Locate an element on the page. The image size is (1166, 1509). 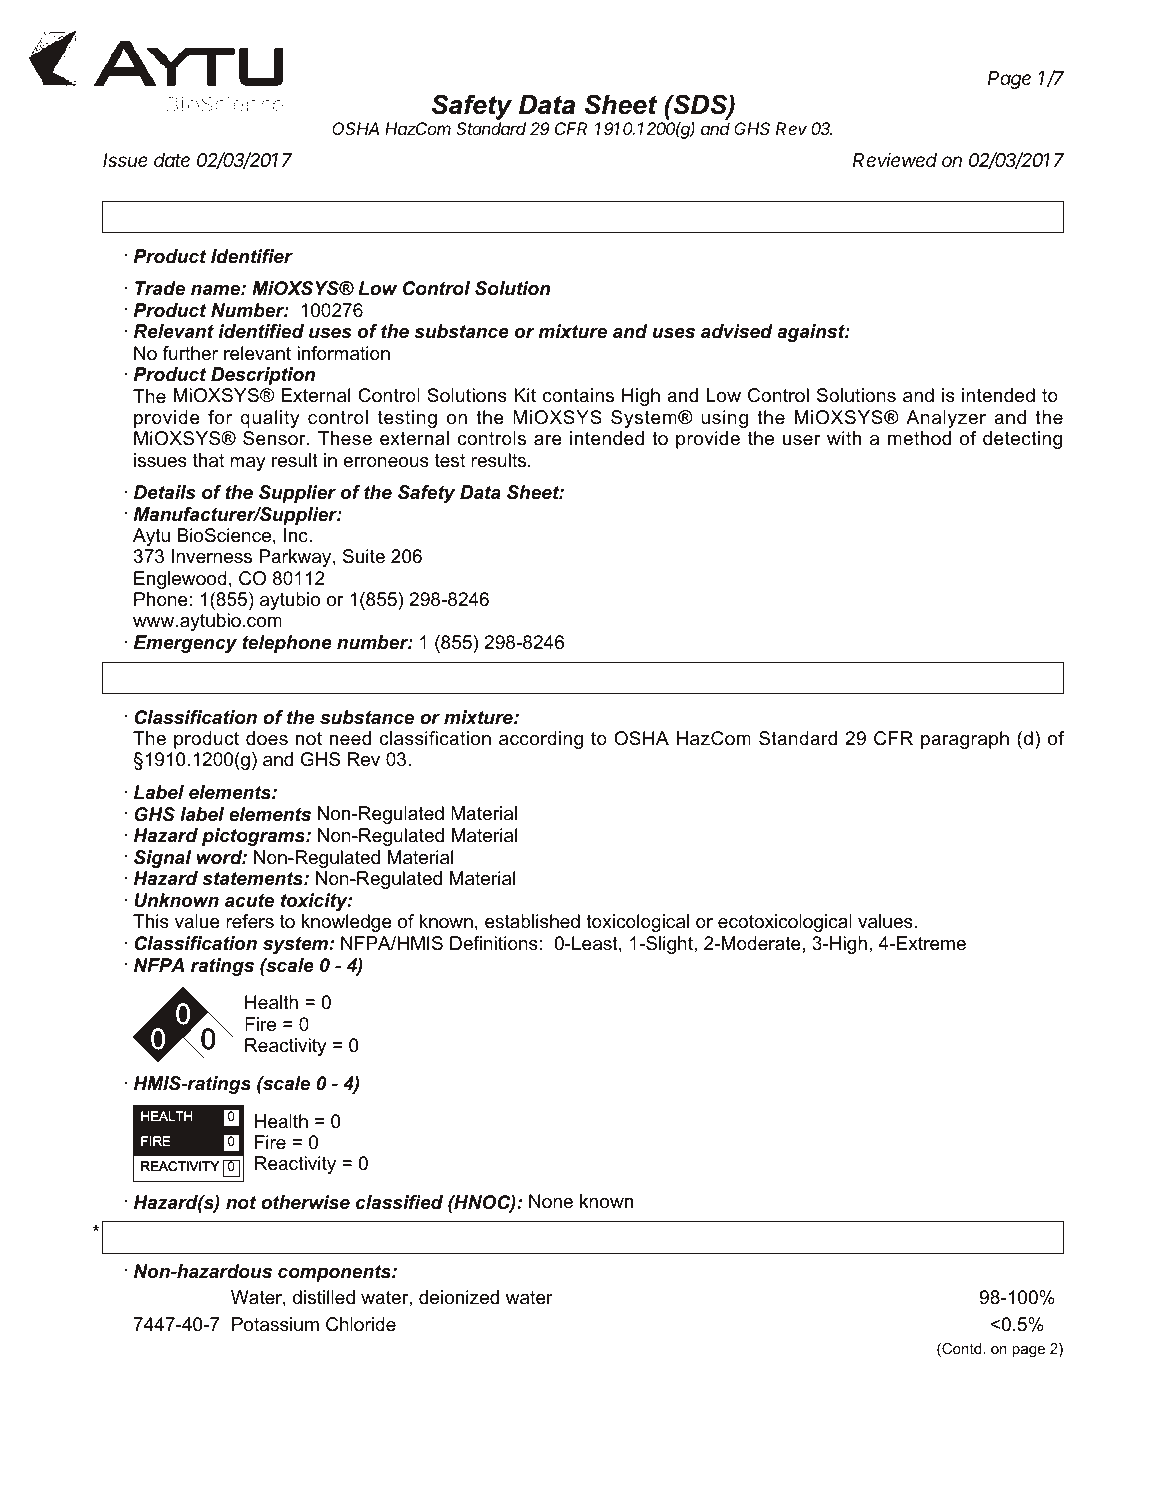
Reviewed is located at coordinates (895, 159).
